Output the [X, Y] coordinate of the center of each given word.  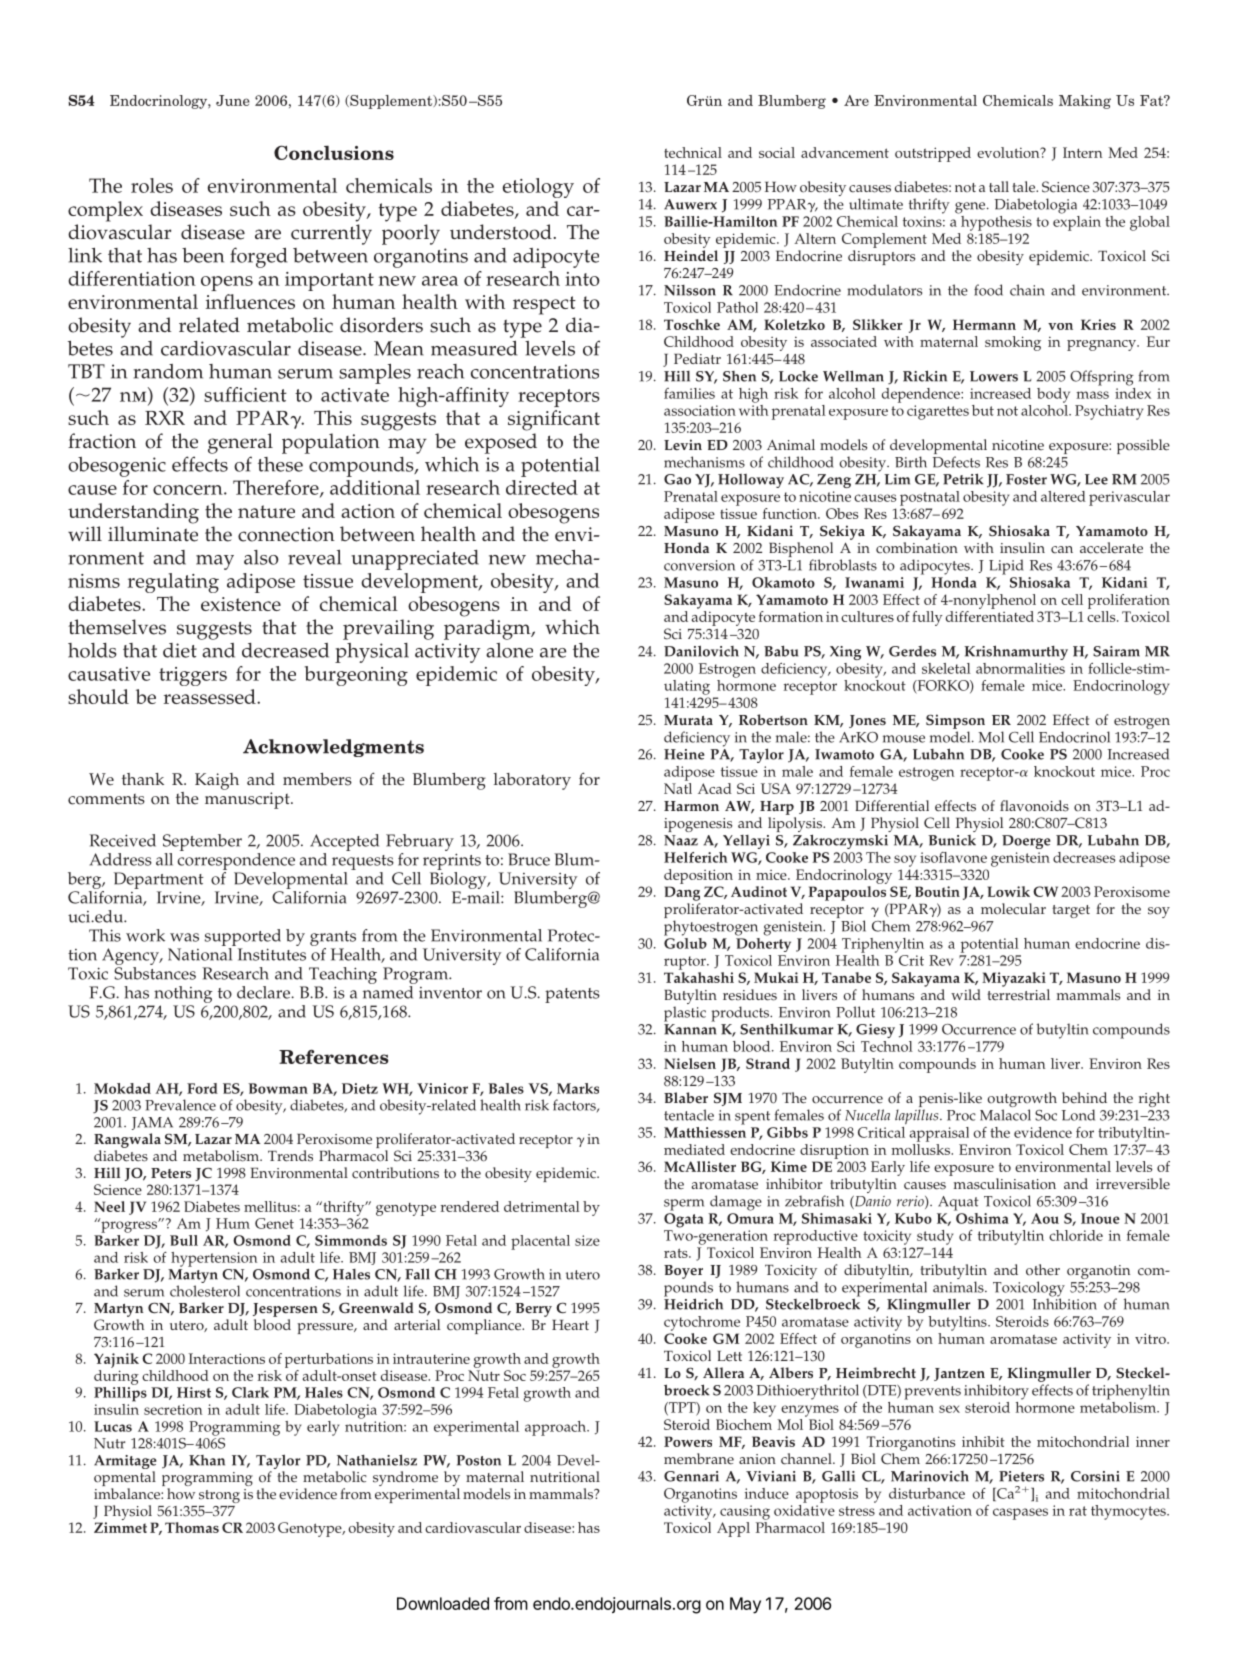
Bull [184, 1240]
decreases [1084, 857]
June [233, 100]
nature [266, 511]
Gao [677, 479]
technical [693, 152]
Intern [1082, 152]
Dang [682, 893]
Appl [733, 1529]
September [202, 842]
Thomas [192, 1527]
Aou [1045, 1218]
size [587, 1240]
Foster [1026, 479]
